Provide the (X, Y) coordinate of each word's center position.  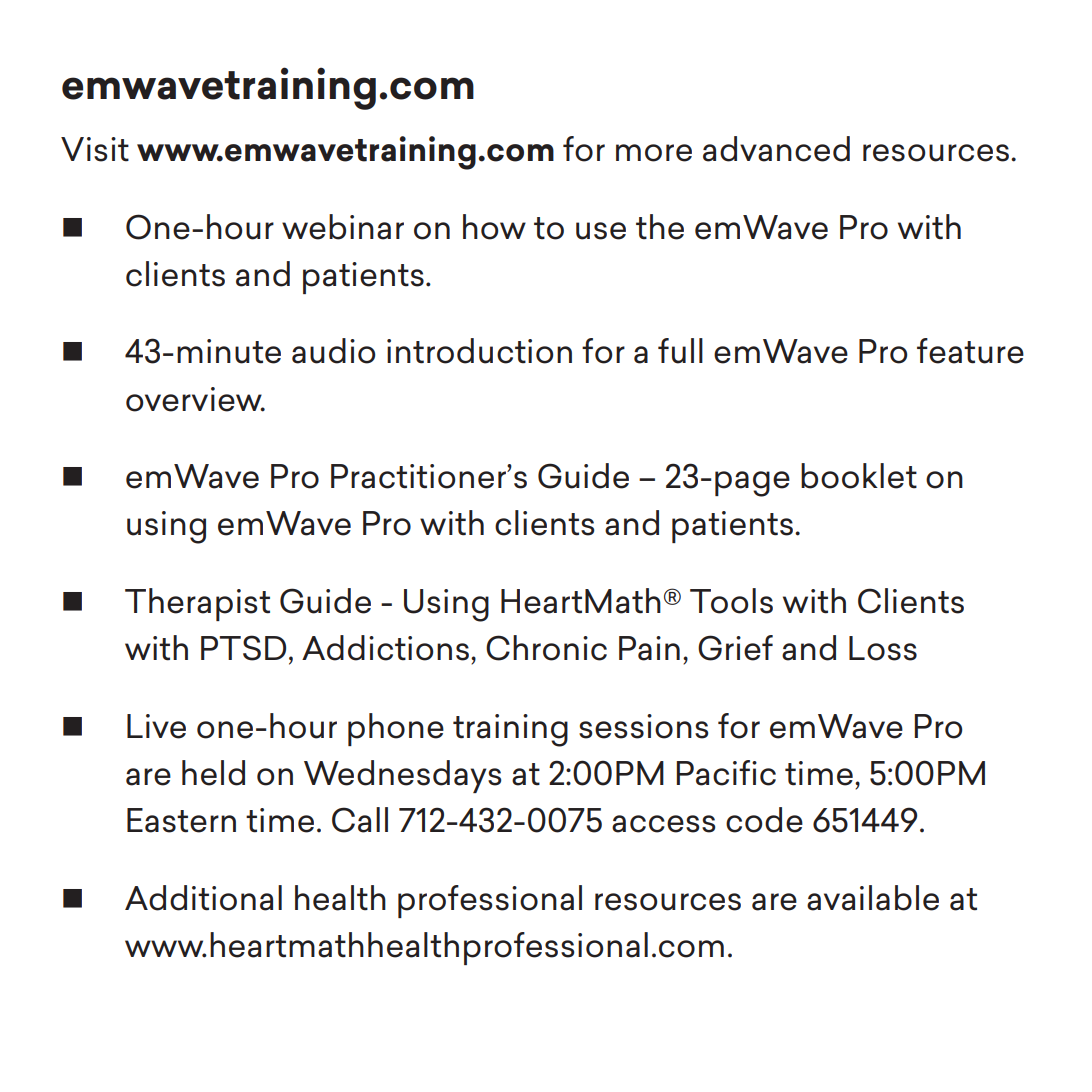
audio (333, 351)
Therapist (197, 604)
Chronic (546, 648)
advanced (776, 149)
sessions (644, 726)
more (654, 153)
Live (156, 726)
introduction (479, 351)
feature (970, 351)
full (680, 351)
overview (195, 399)
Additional (203, 898)
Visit (95, 149)
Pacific (726, 773)
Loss (883, 648)
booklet (859, 476)
